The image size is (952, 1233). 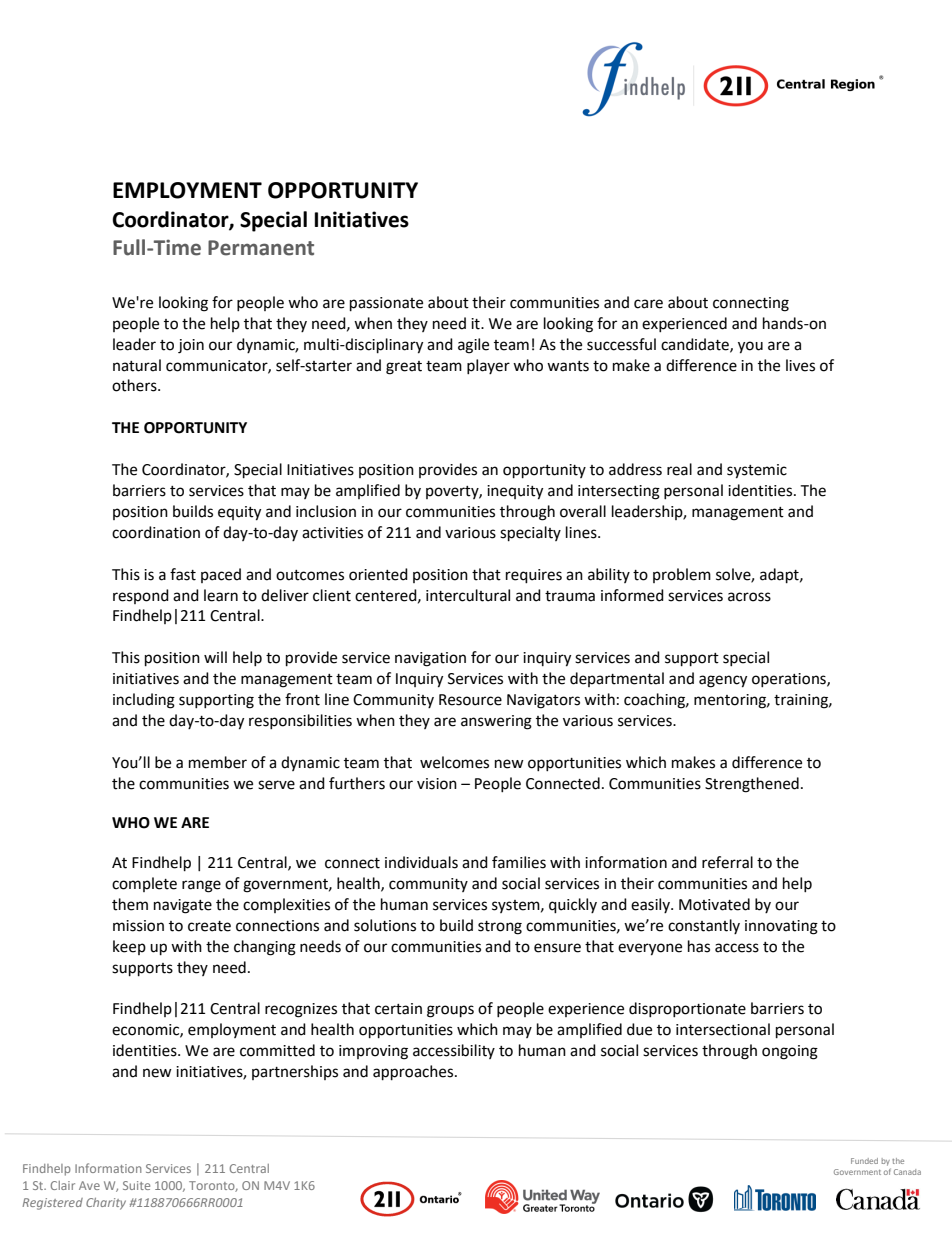 What do you see at coordinates (800, 365) in the screenshot?
I see `lives` at bounding box center [800, 365].
